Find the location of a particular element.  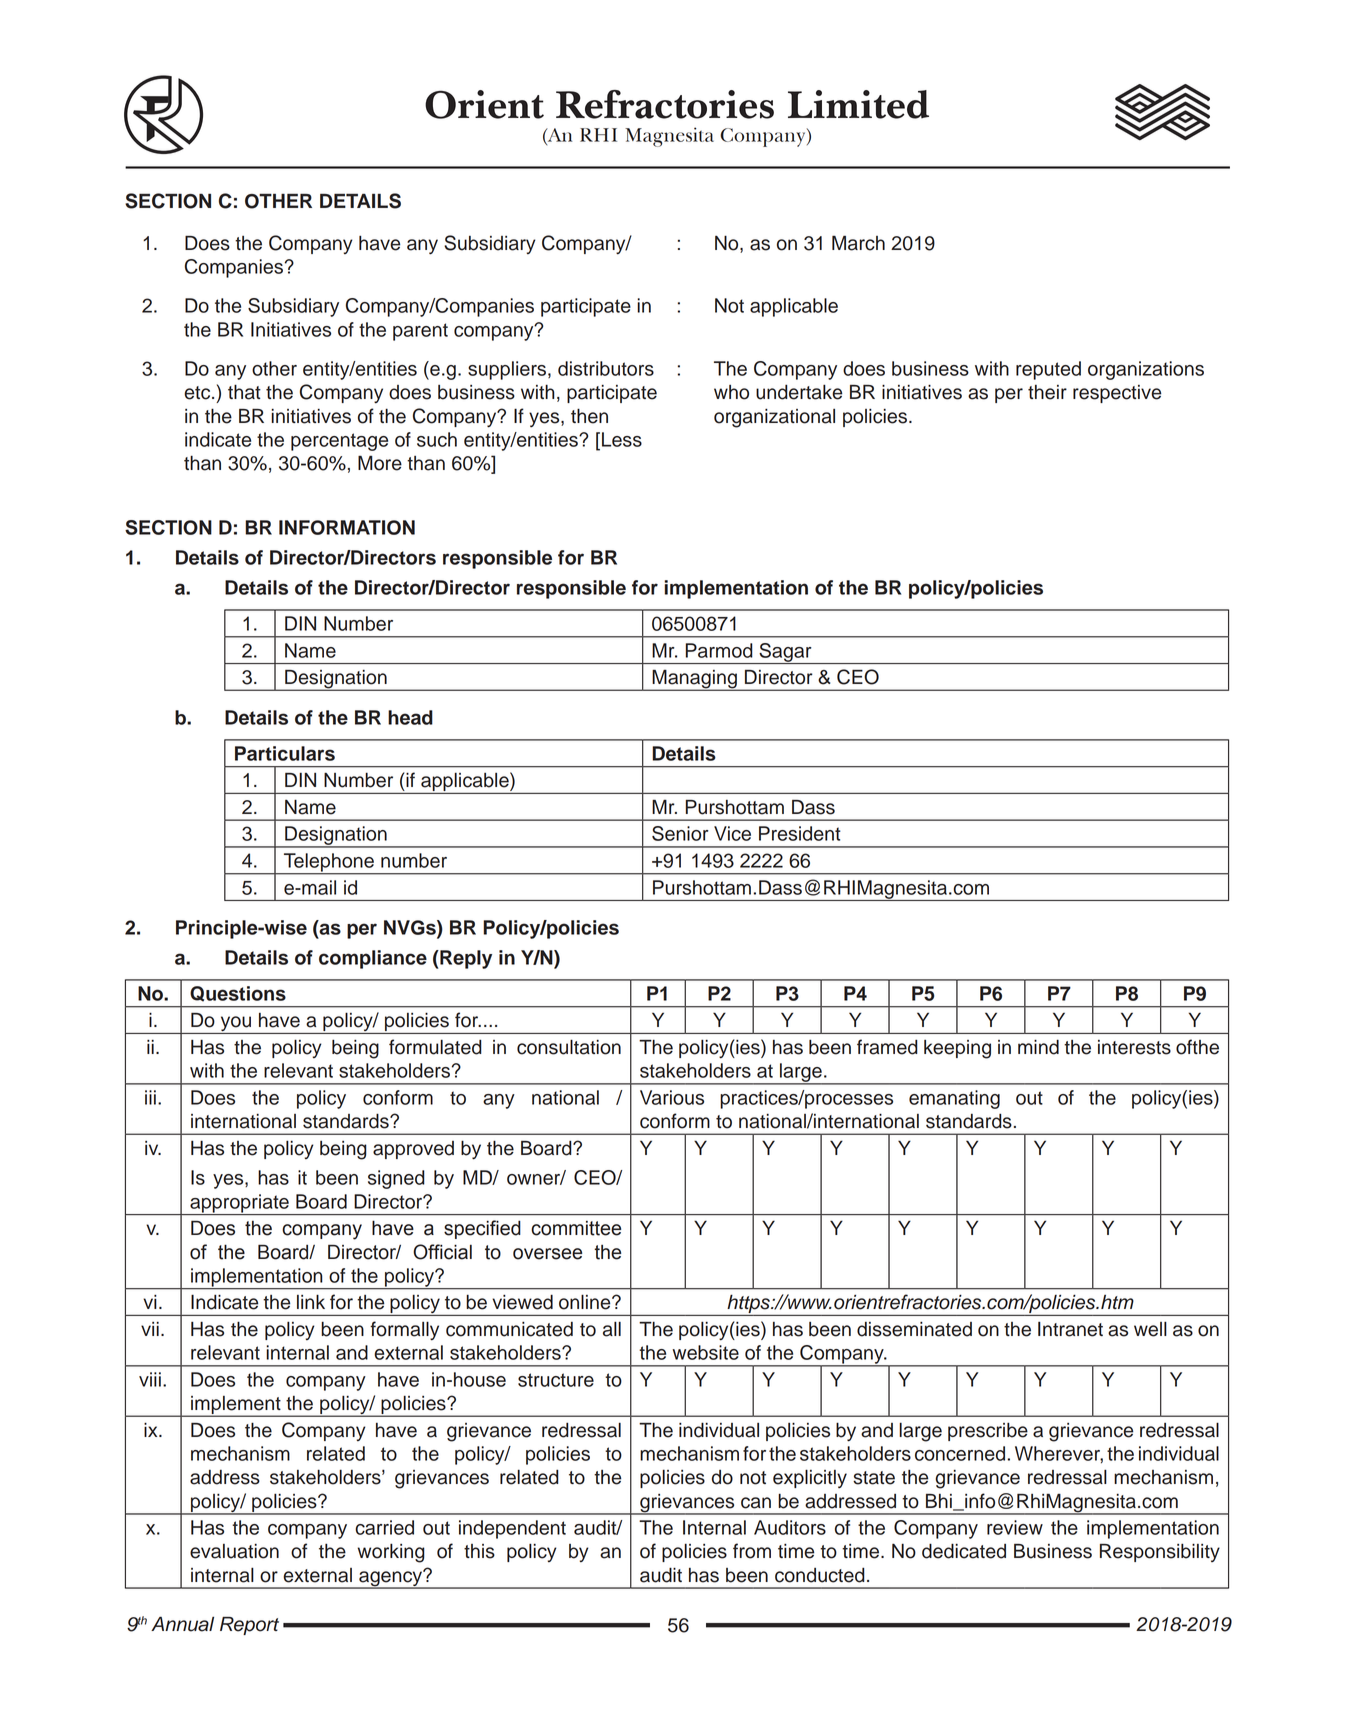

parent is located at coordinates (420, 332).
